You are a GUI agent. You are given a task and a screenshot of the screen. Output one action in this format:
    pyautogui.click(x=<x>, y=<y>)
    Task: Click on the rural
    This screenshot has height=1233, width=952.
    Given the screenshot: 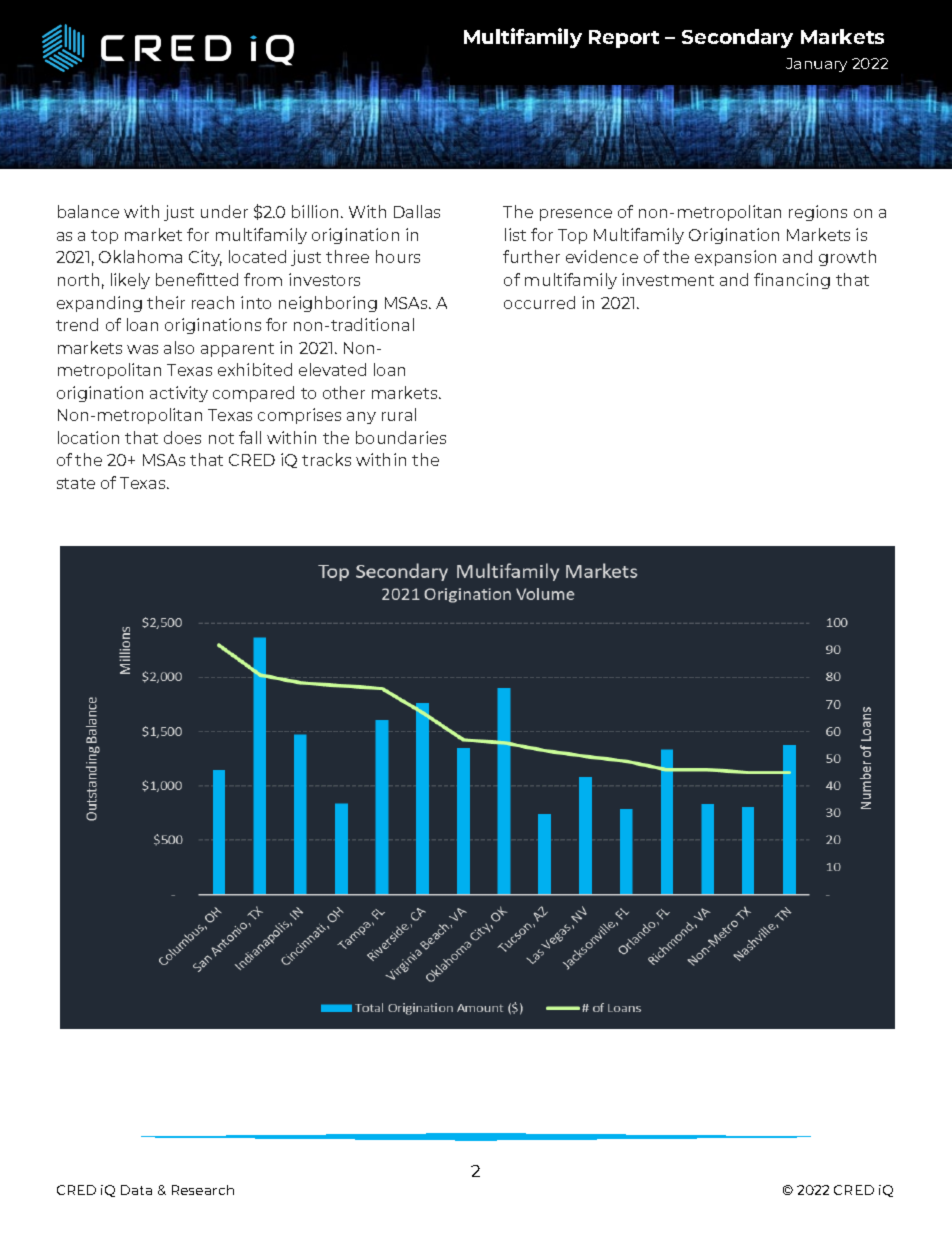 What is the action you would take?
    pyautogui.click(x=399, y=414)
